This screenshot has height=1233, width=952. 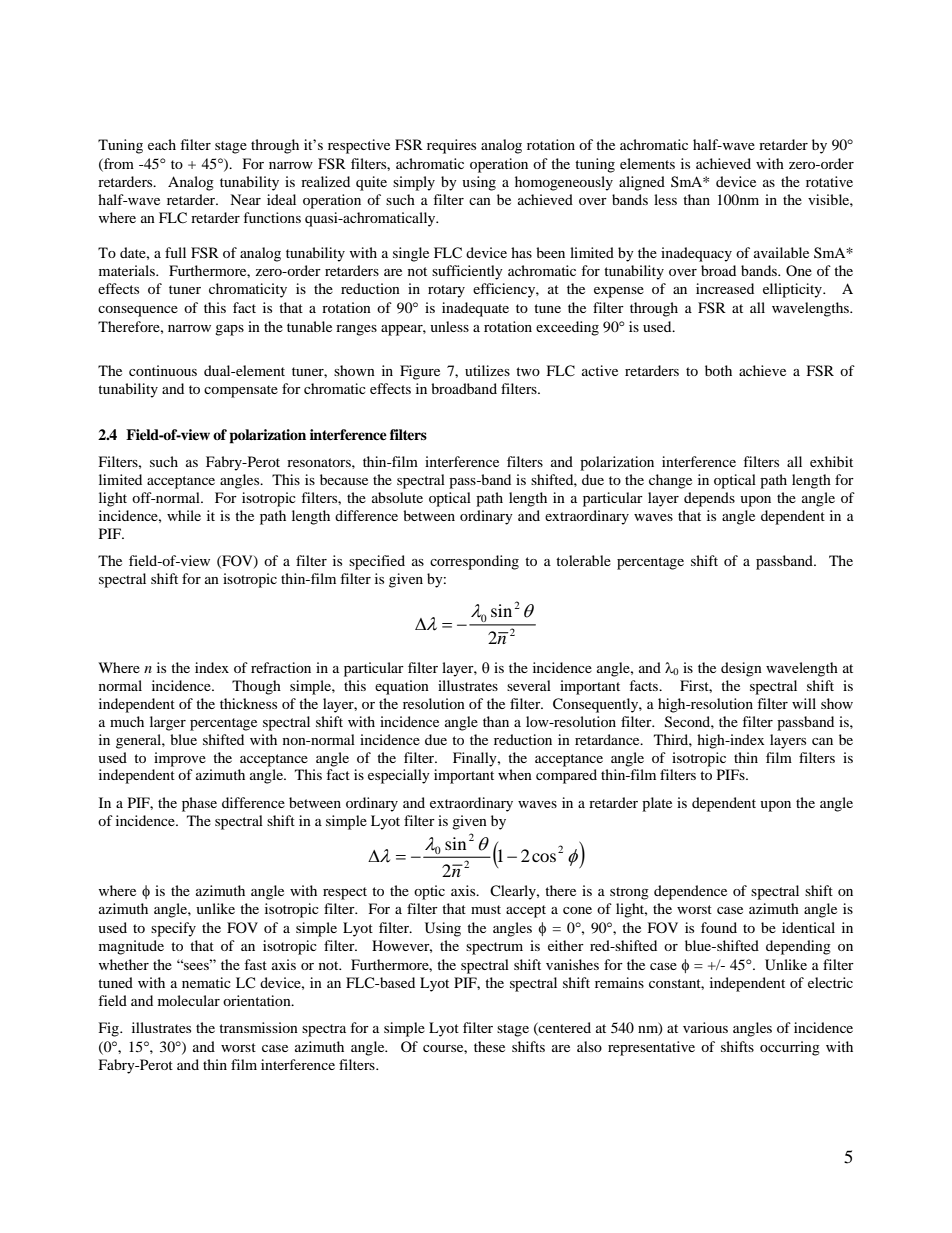 What do you see at coordinates (245, 199) in the screenshot?
I see `Near` at bounding box center [245, 199].
